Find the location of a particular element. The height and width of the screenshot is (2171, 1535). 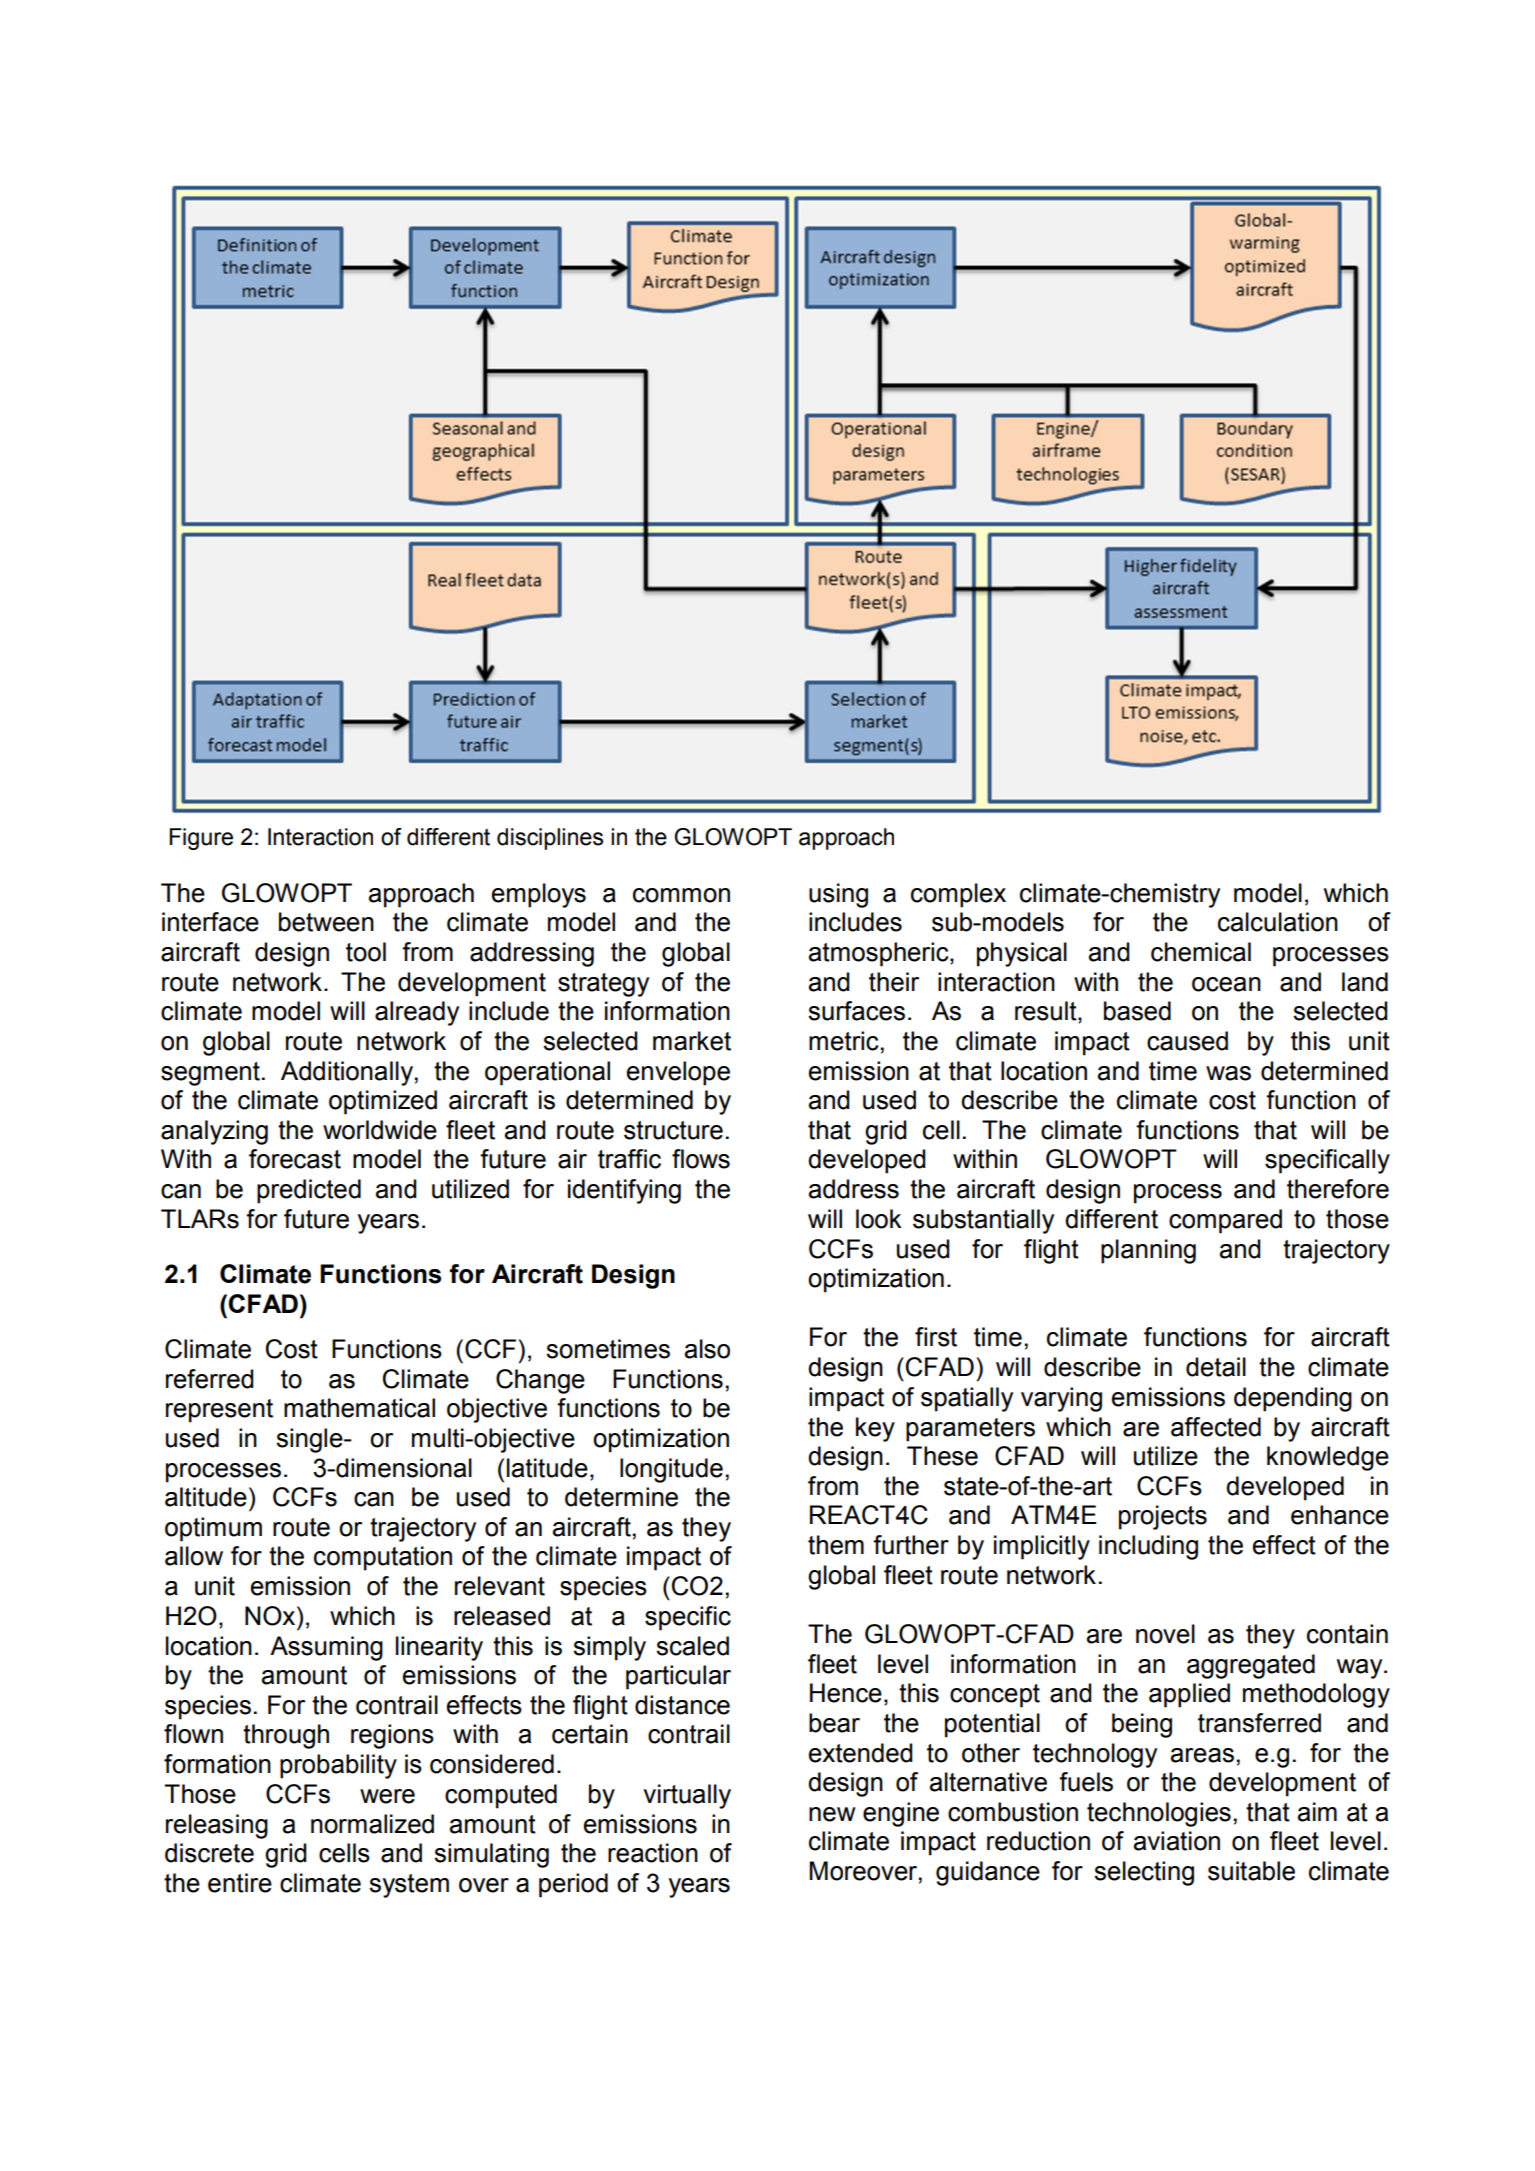

look is located at coordinates (879, 1219).
